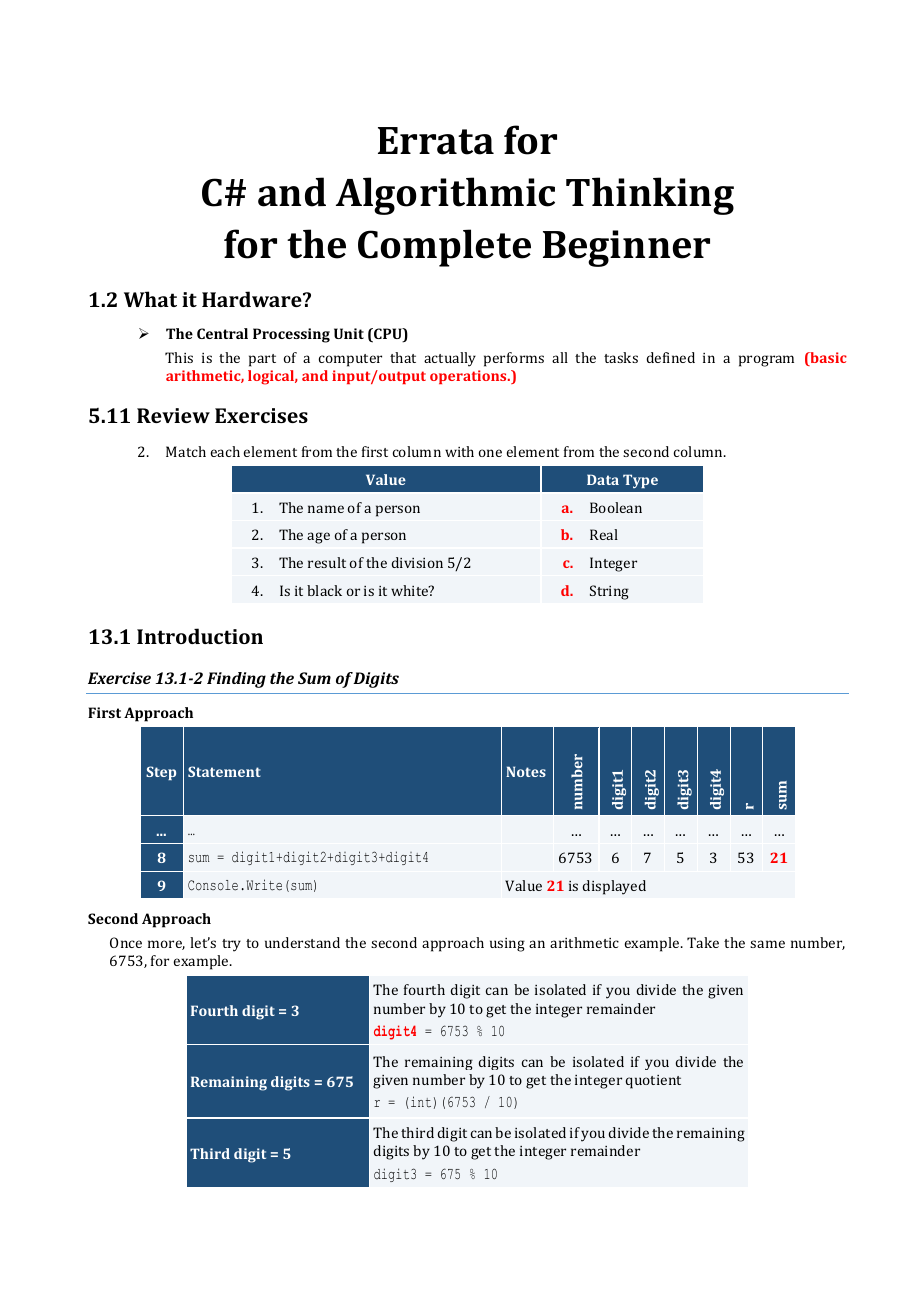 This page has width=924, height=1308. What do you see at coordinates (126, 942) in the page?
I see `Once` at bounding box center [126, 942].
